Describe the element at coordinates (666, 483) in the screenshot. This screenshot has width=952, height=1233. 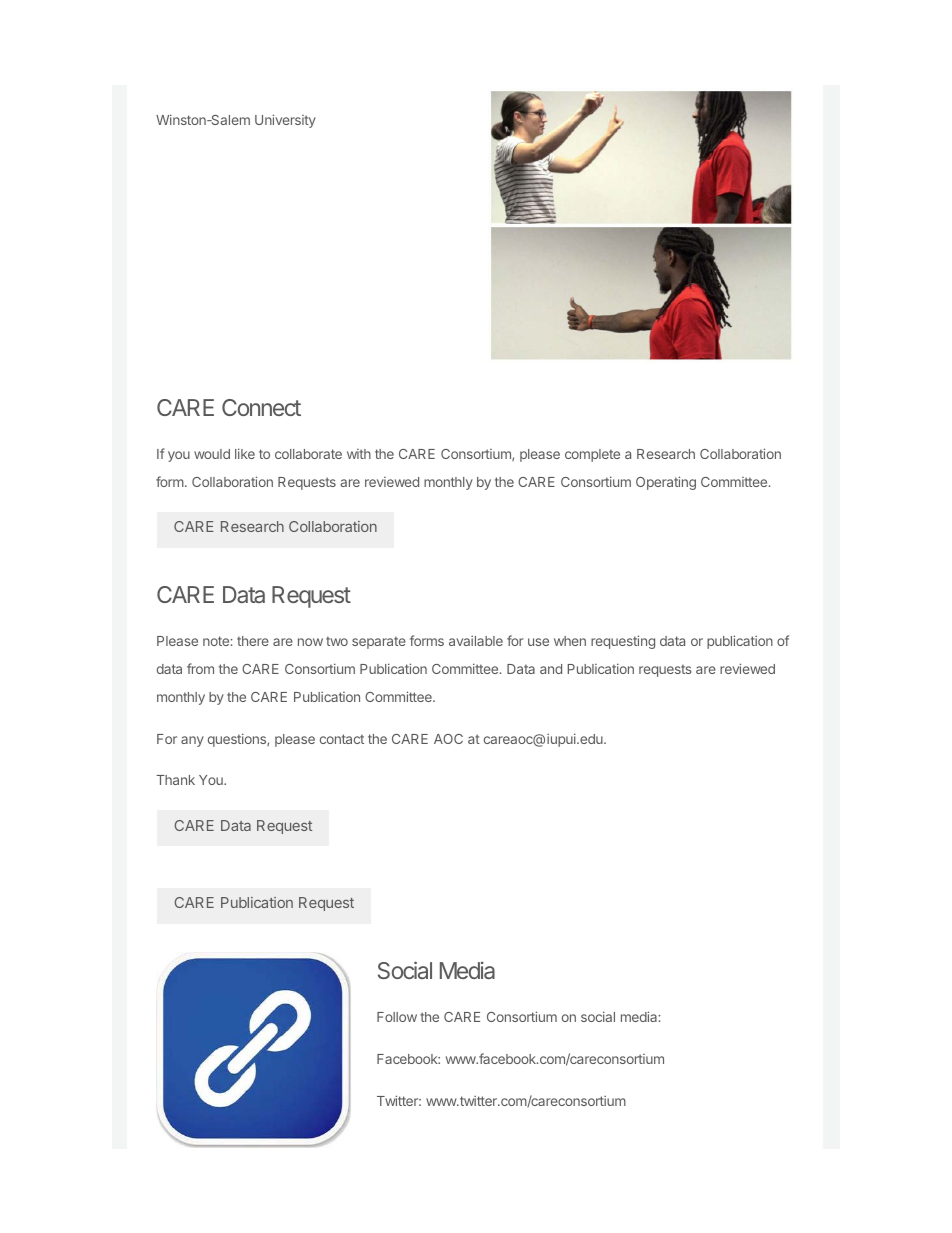
I see `Operating` at that location.
